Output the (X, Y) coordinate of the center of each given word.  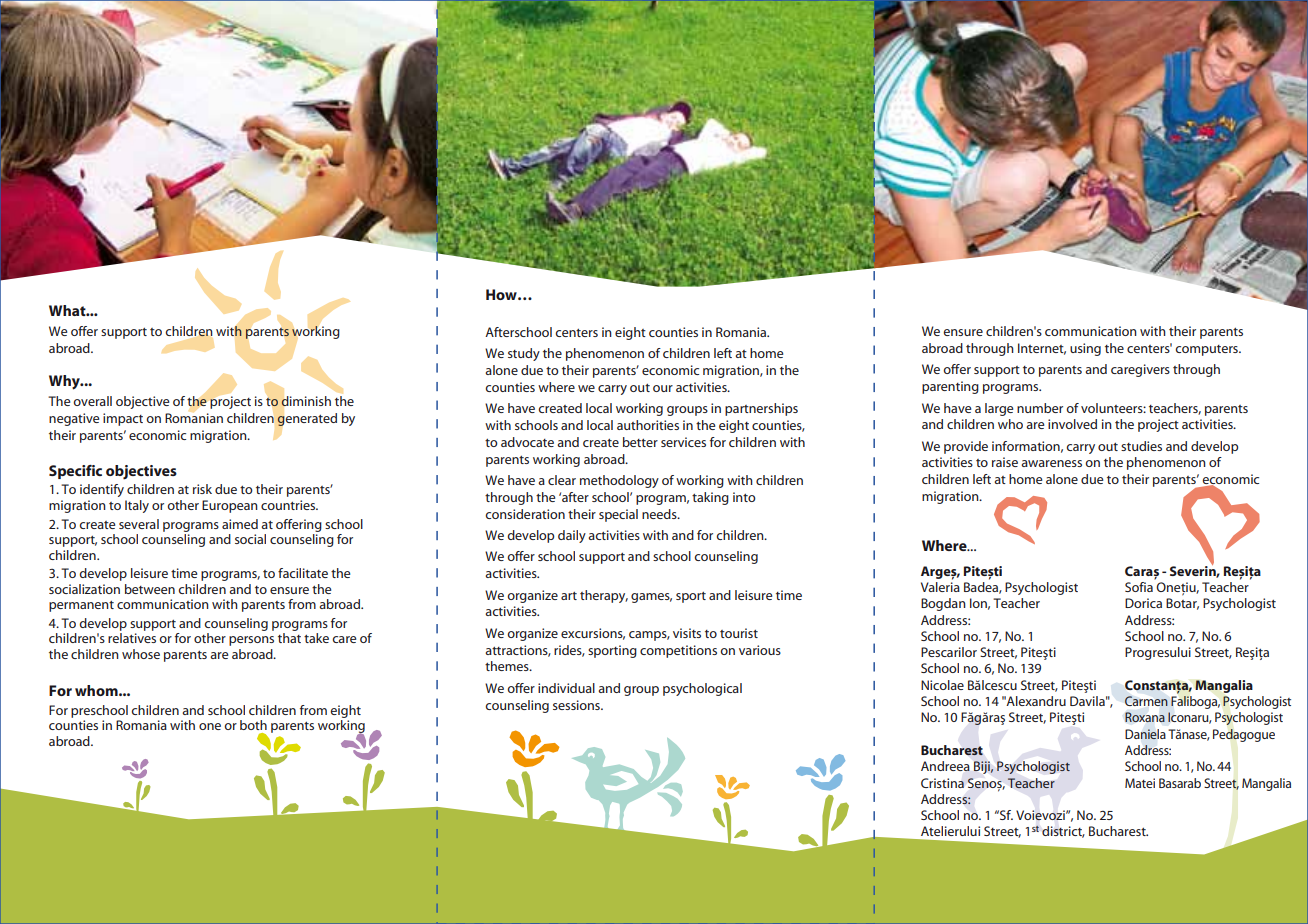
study (524, 354)
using (1085, 349)
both (253, 725)
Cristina (942, 783)
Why (65, 382)
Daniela (1145, 734)
